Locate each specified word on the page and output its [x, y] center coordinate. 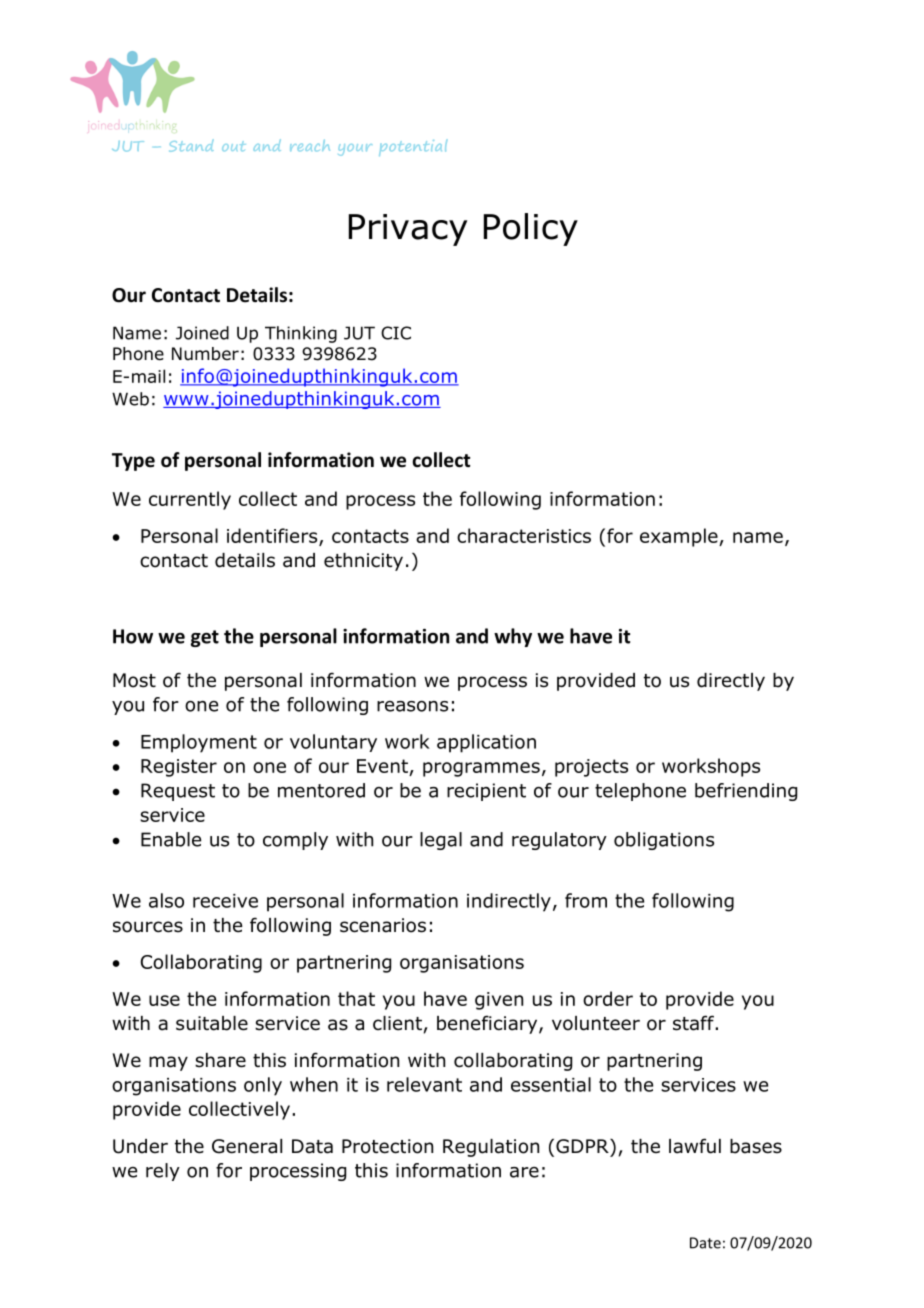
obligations [664, 841]
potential [413, 148]
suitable [212, 1023]
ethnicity [363, 562]
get [205, 638]
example [680, 537]
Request [178, 792]
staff [694, 1023]
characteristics [524, 535]
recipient [486, 792]
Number [205, 354]
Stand [191, 145]
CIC [396, 333]
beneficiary [488, 1024]
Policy [531, 229]
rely [163, 1172]
